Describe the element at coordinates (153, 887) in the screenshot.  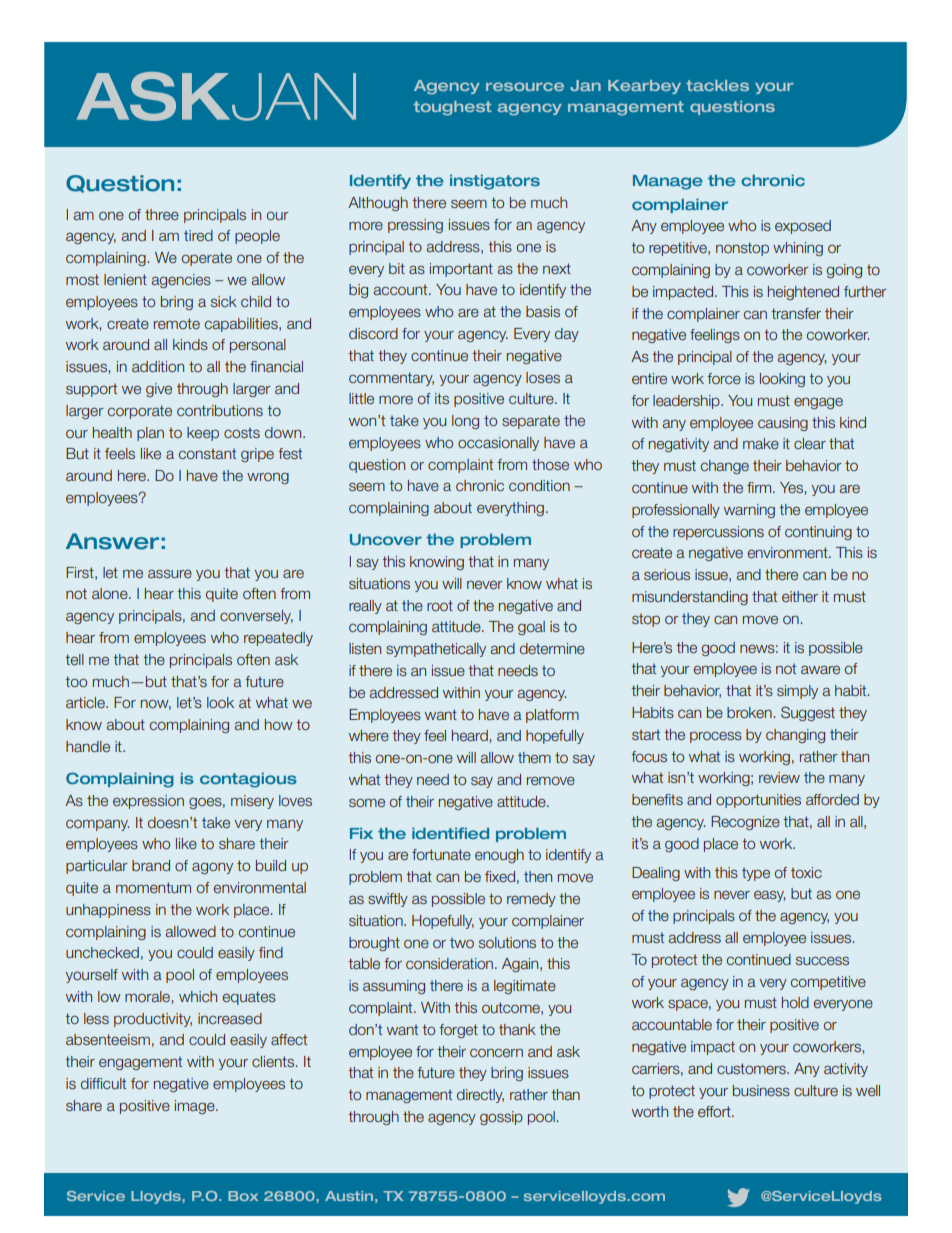
I see `momentum` at that location.
